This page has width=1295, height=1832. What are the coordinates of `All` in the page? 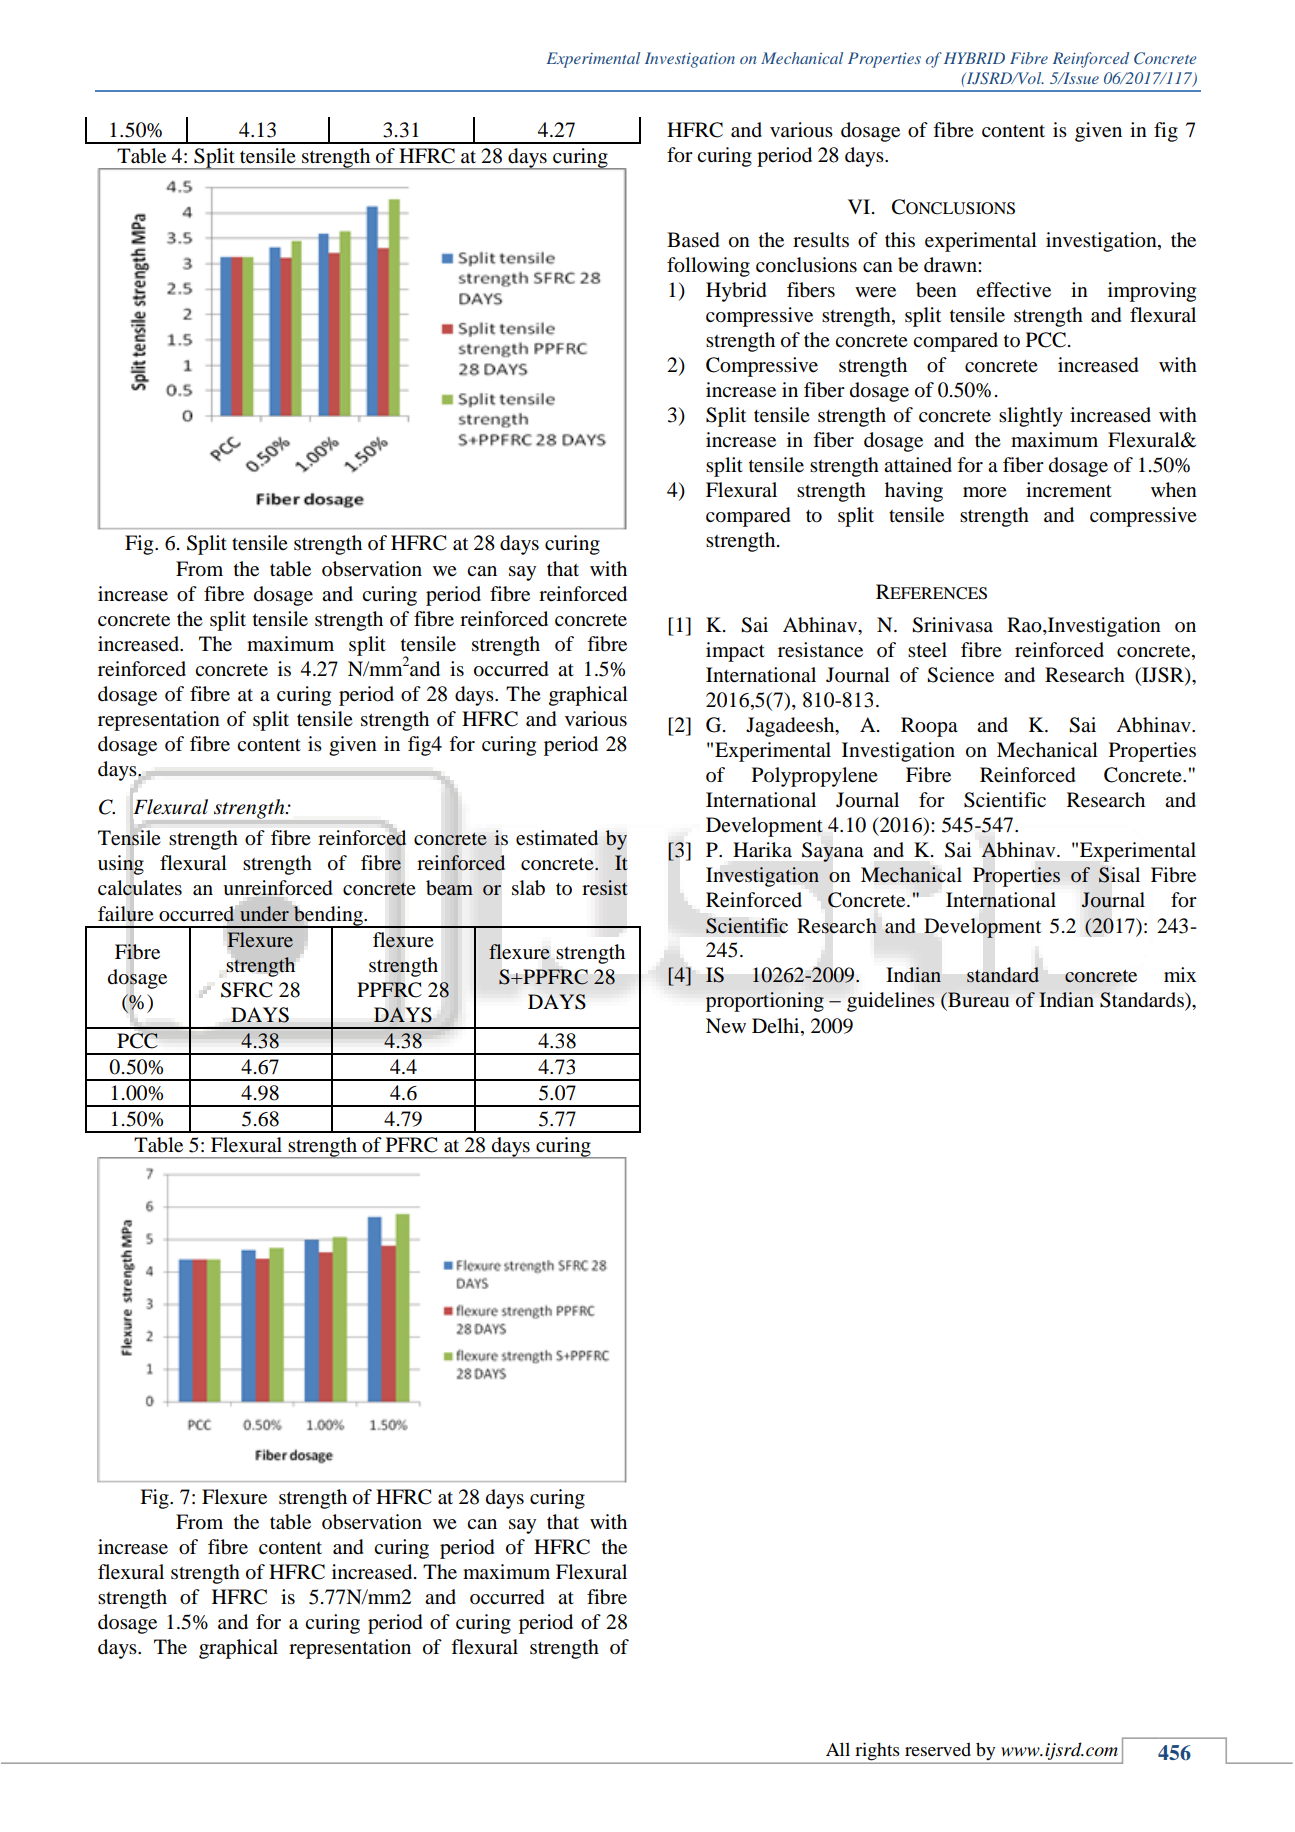 It's located at (838, 1749).
